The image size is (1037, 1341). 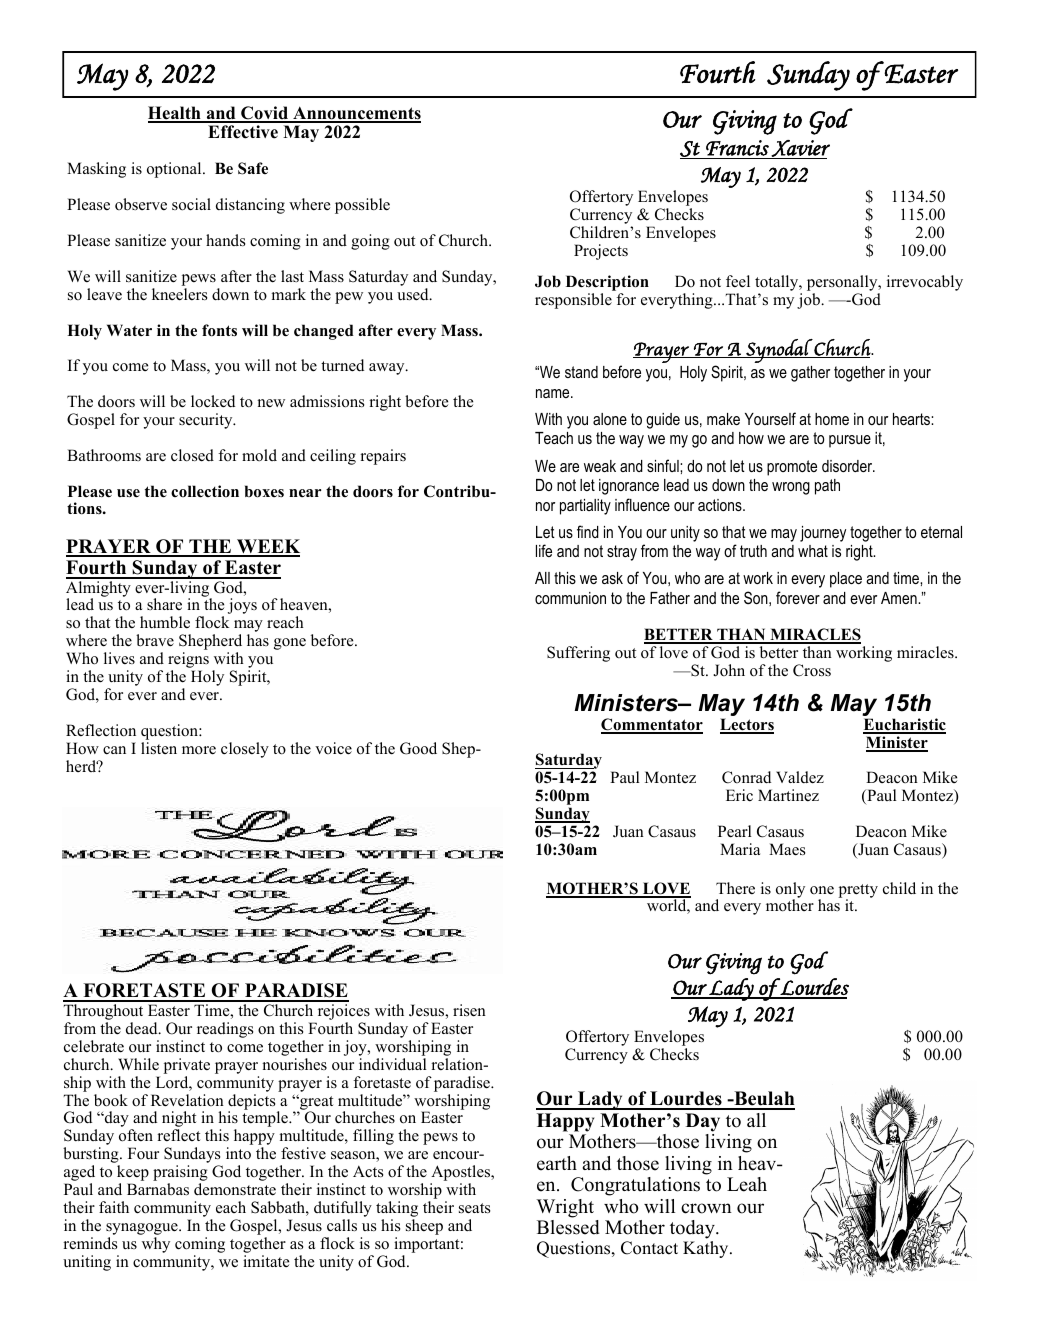 What do you see at coordinates (188, 661) in the page?
I see `reigns` at bounding box center [188, 661].
